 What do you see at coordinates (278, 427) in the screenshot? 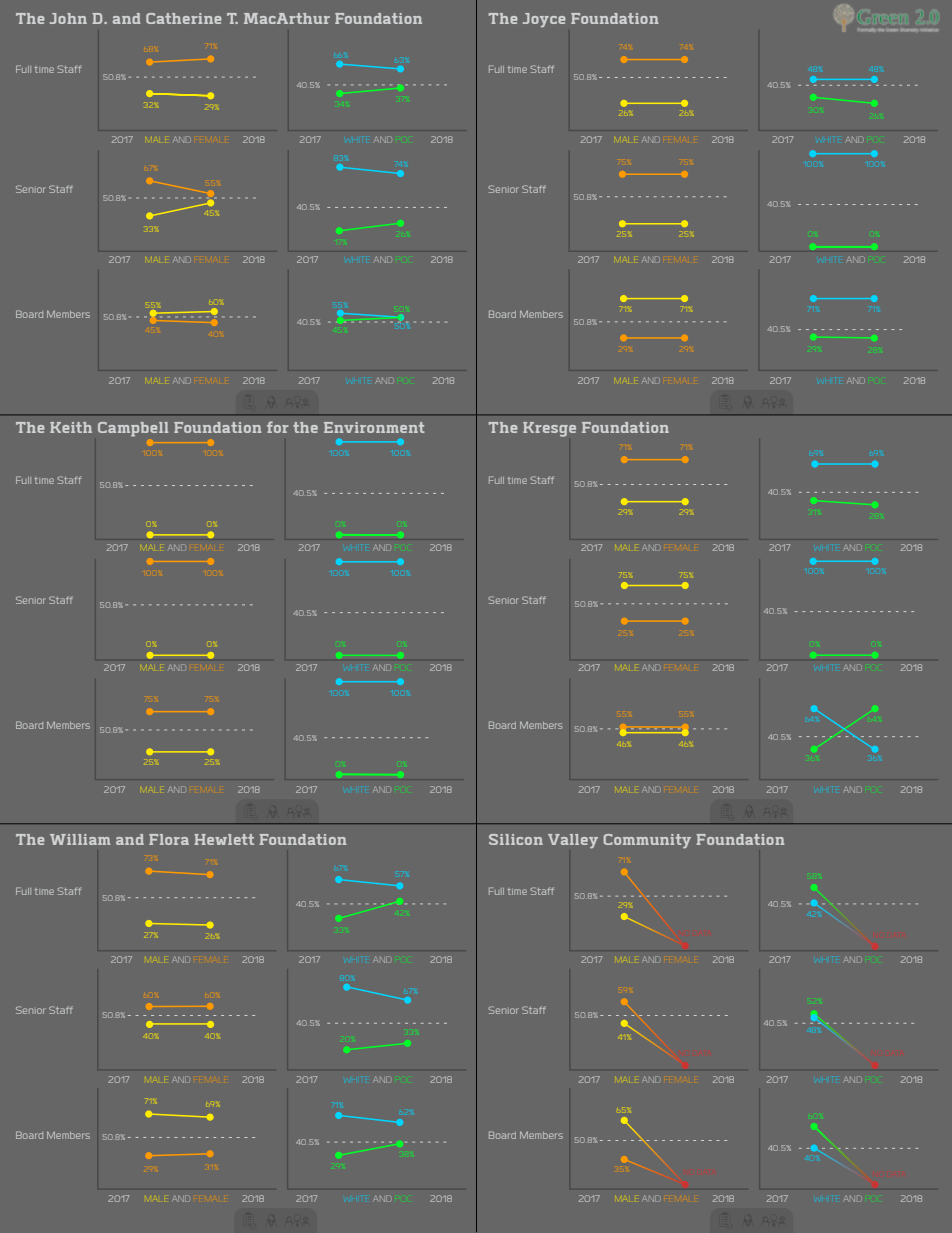
I see `for` at bounding box center [278, 427].
